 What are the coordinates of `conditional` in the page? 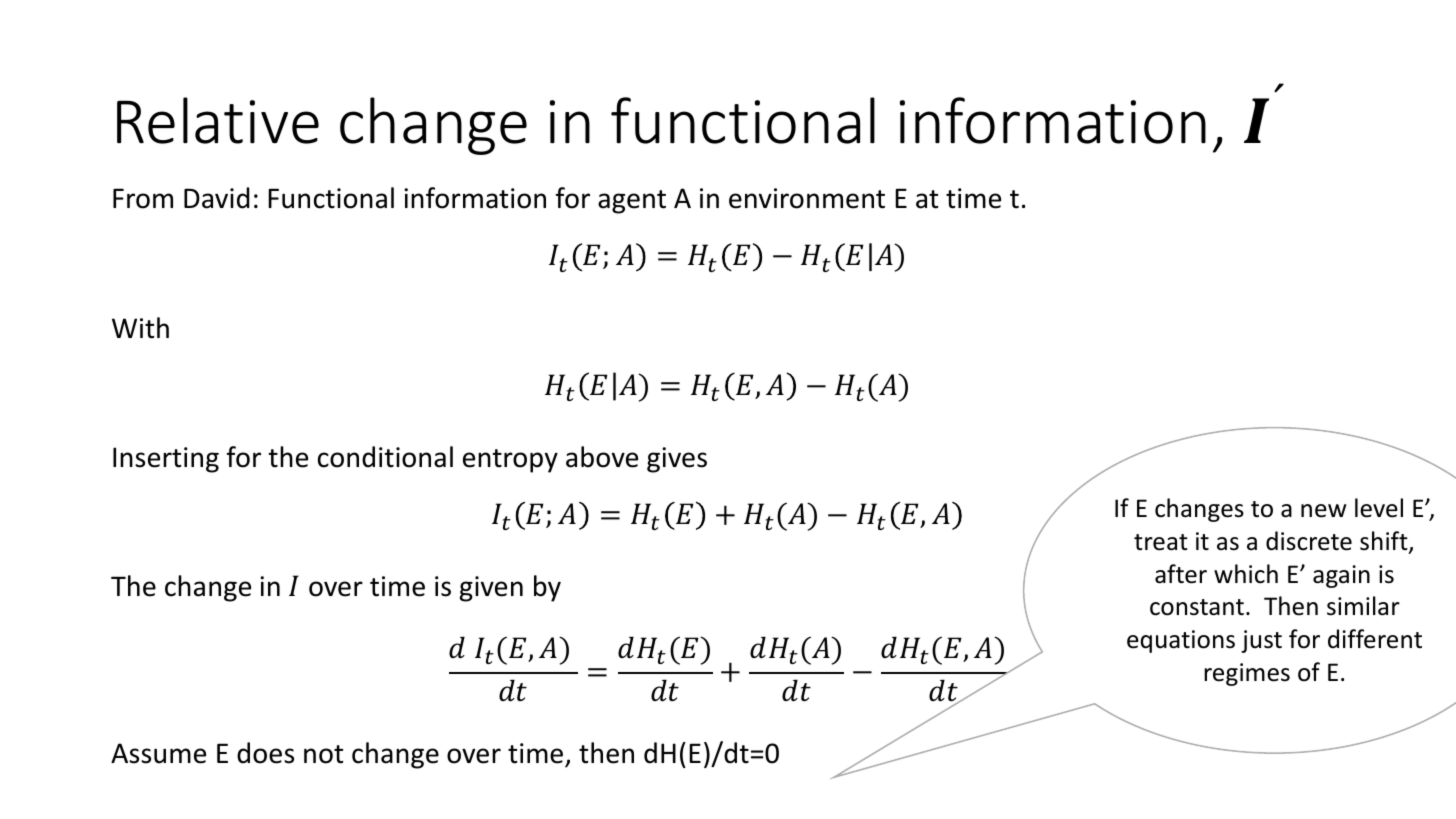 It's located at (385, 457).
